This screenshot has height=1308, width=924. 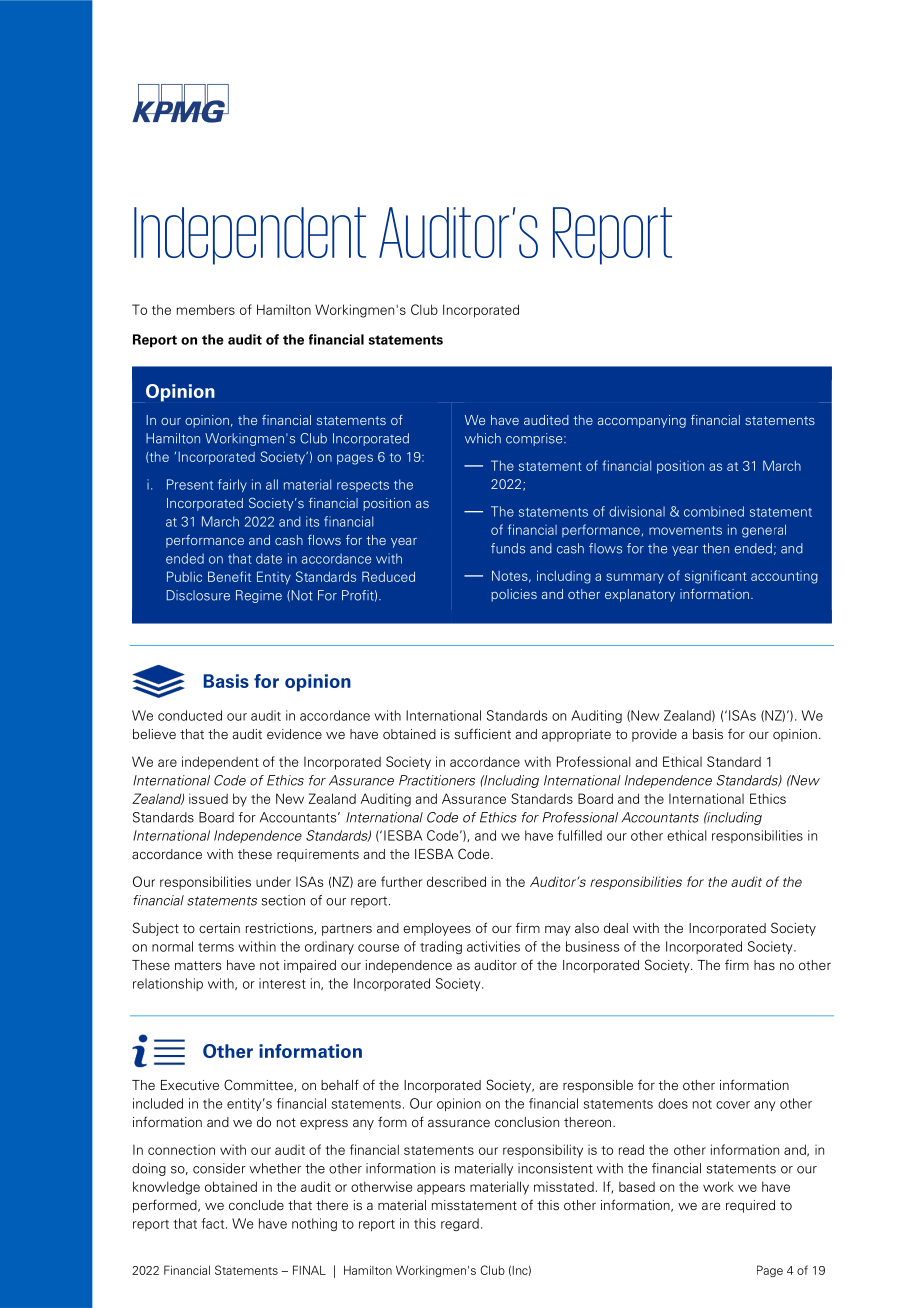 What do you see at coordinates (642, 421) in the screenshot?
I see `accompanying` at bounding box center [642, 421].
